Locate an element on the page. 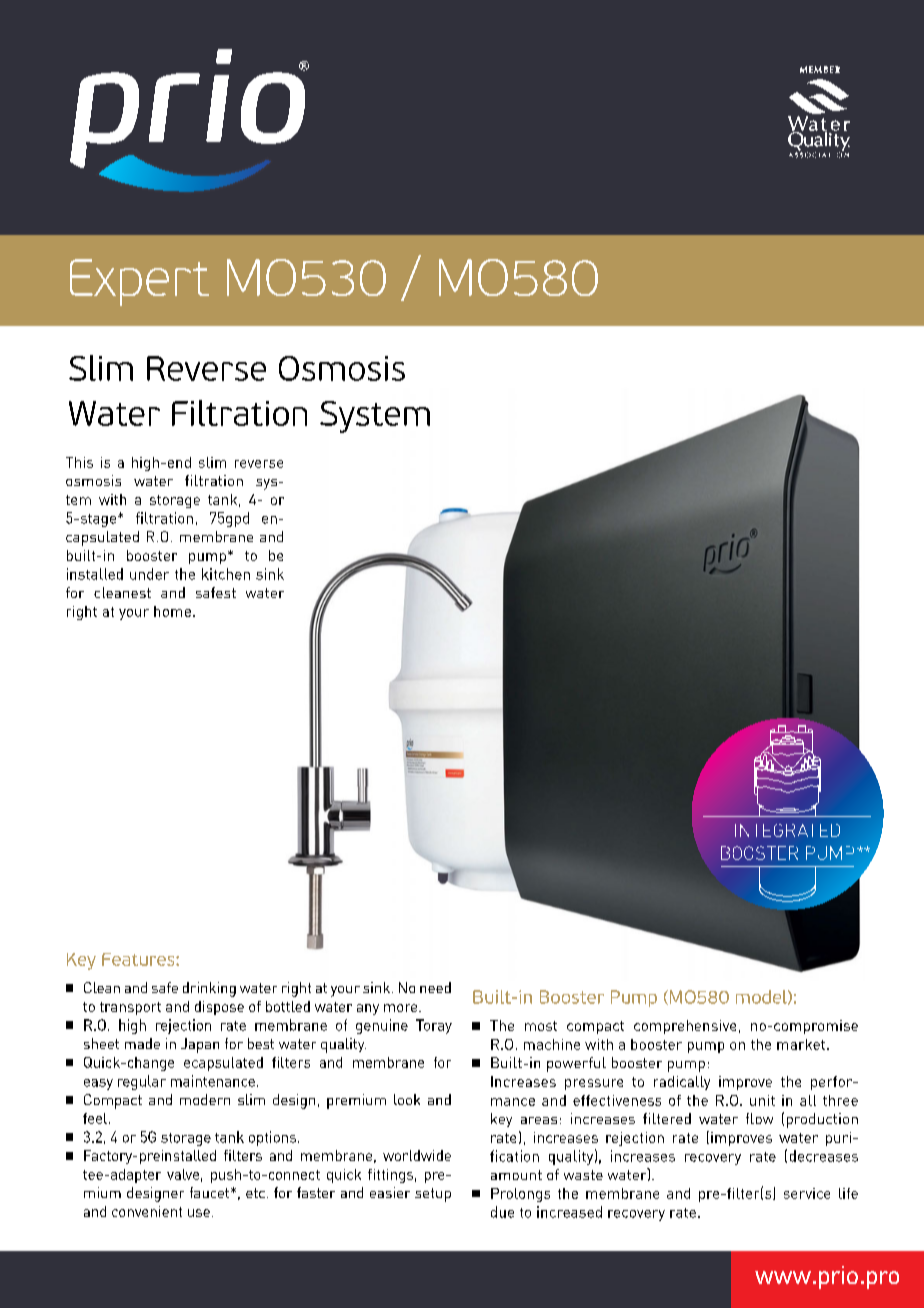 This image has height=1308, width=924. faucet is located at coordinates (211, 1192).
